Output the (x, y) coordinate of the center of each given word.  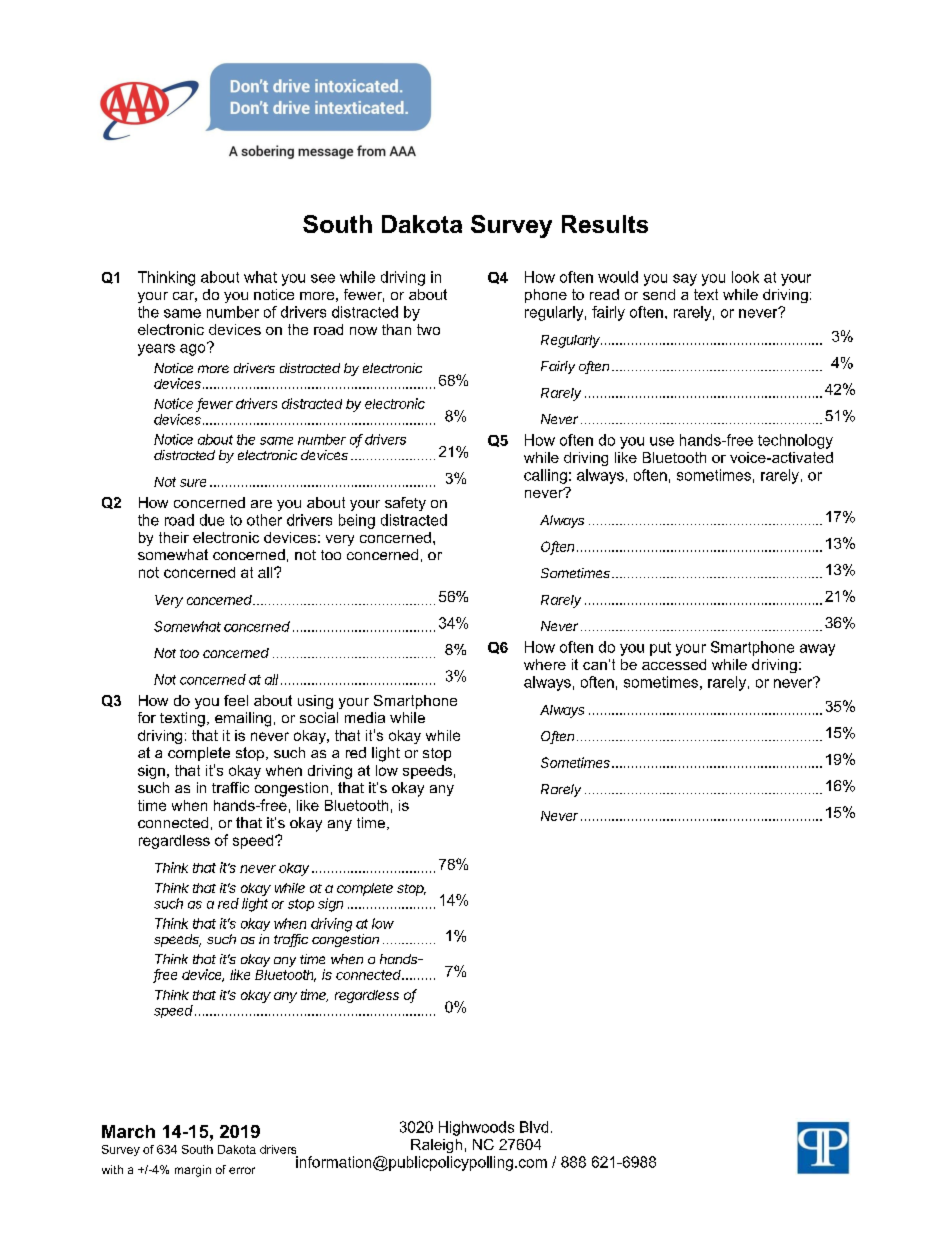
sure (193, 483)
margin (193, 1171)
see (323, 278)
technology (795, 441)
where (545, 664)
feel (236, 700)
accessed (674, 664)
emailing (243, 719)
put (660, 649)
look (745, 277)
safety (405, 504)
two (428, 329)
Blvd (534, 1127)
